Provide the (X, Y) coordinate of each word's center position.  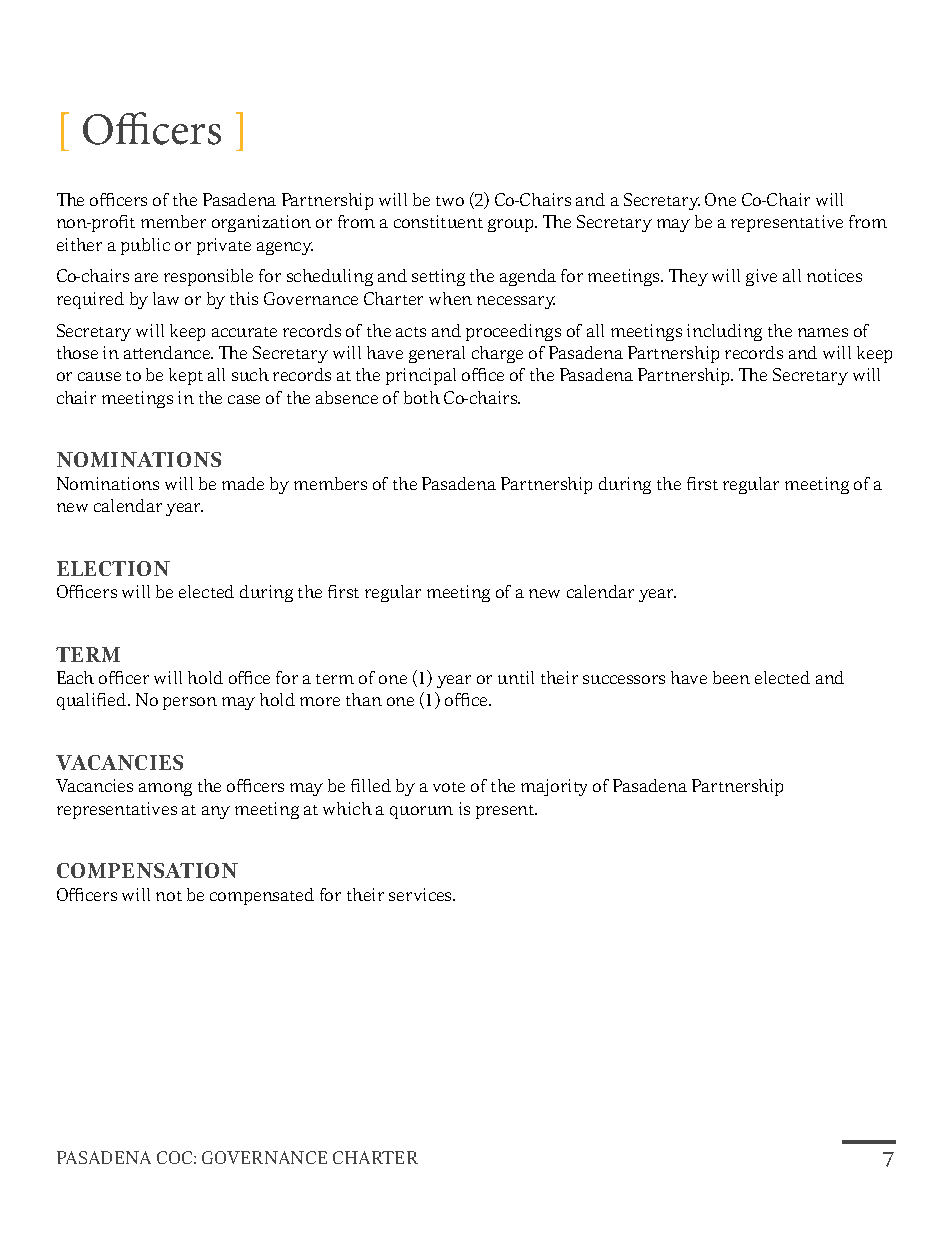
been (731, 677)
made (243, 483)
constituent (438, 221)
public (145, 246)
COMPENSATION (147, 870)
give (761, 277)
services (421, 894)
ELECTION (113, 568)
